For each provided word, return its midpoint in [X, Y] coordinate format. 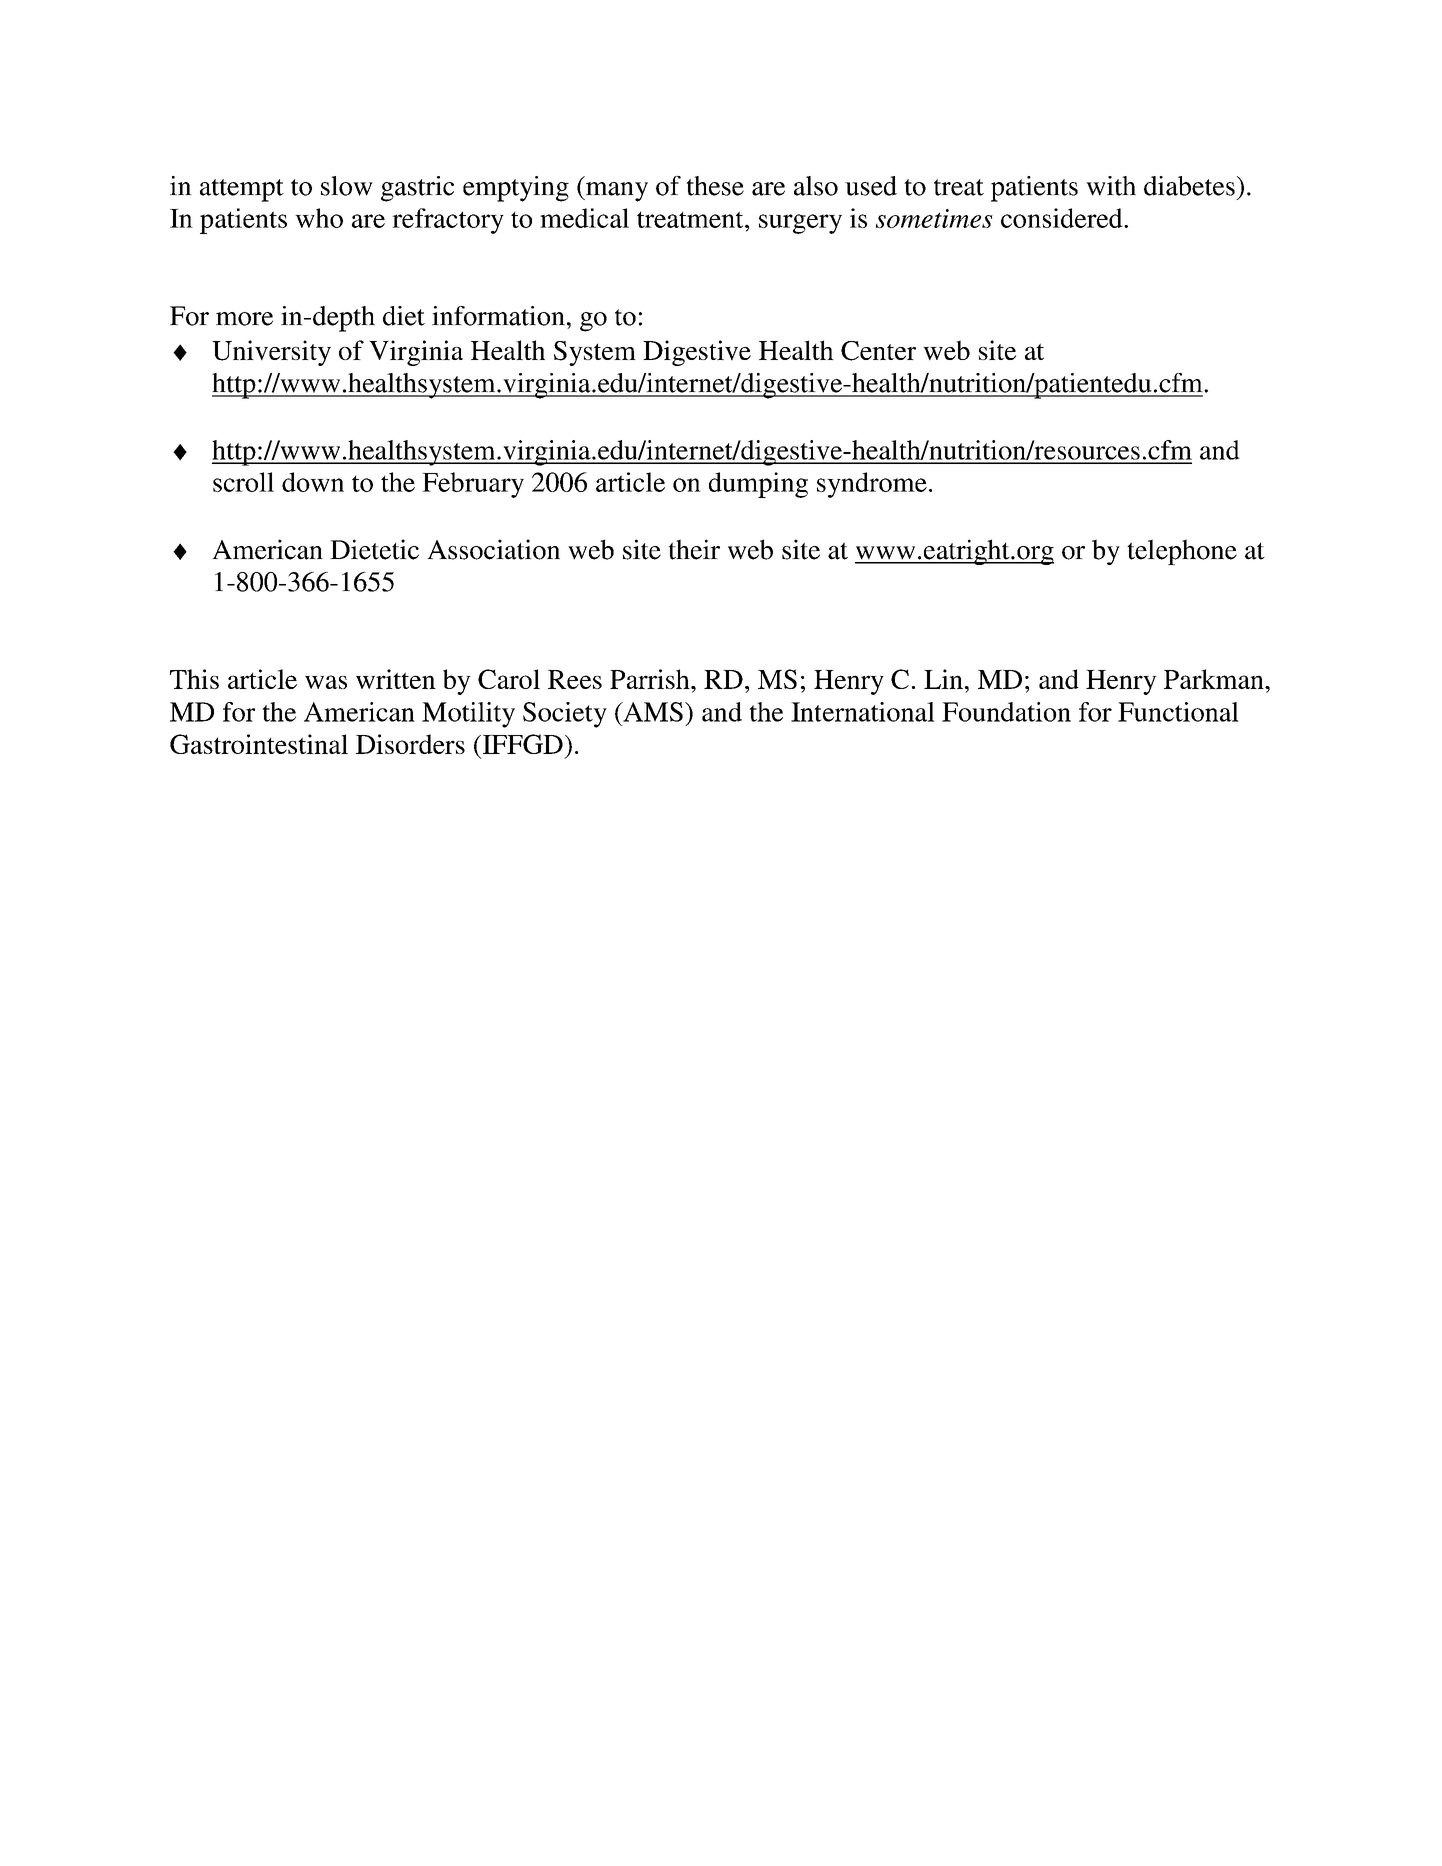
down [313, 482]
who [319, 218]
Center [878, 351]
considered [1063, 218]
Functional [1178, 712]
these [715, 186]
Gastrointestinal [259, 744]
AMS [652, 712]
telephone [1182, 552]
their [694, 549]
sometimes [934, 218]
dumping [758, 485]
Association [493, 549]
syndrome [872, 485]
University [271, 353]
